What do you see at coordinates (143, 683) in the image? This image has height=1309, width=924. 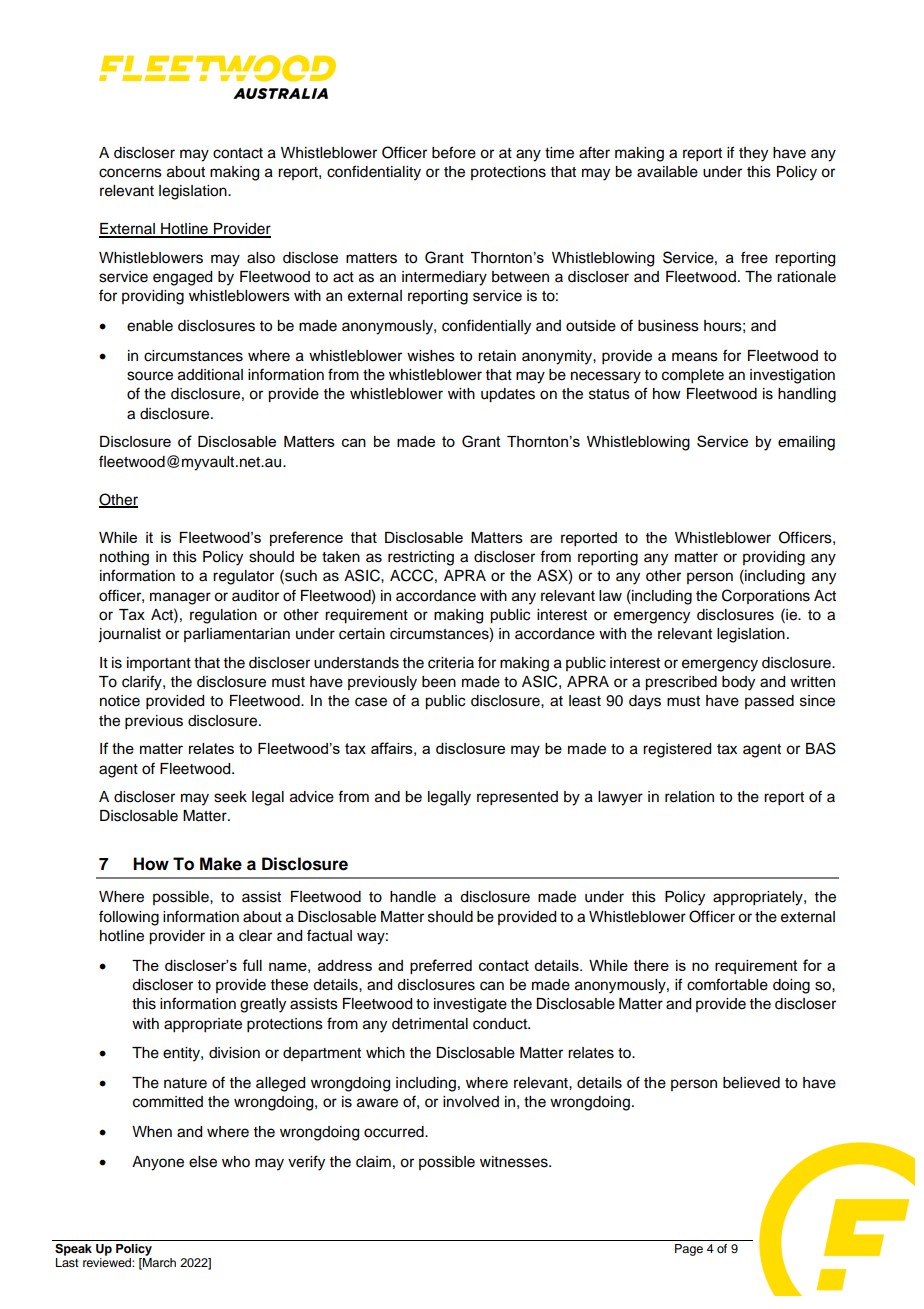 I see `clarify` at bounding box center [143, 683].
